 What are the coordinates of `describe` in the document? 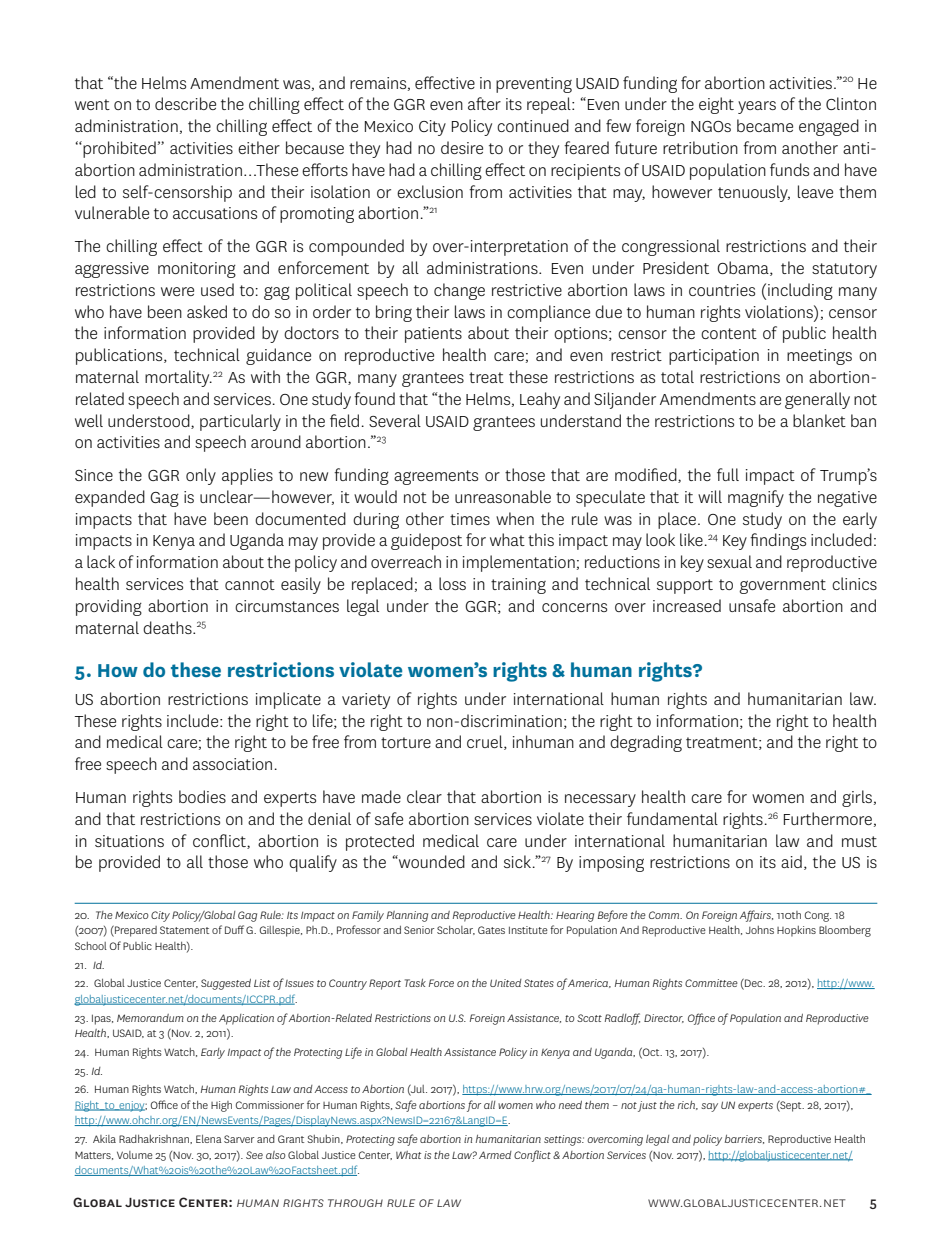 It's located at (185, 103).
